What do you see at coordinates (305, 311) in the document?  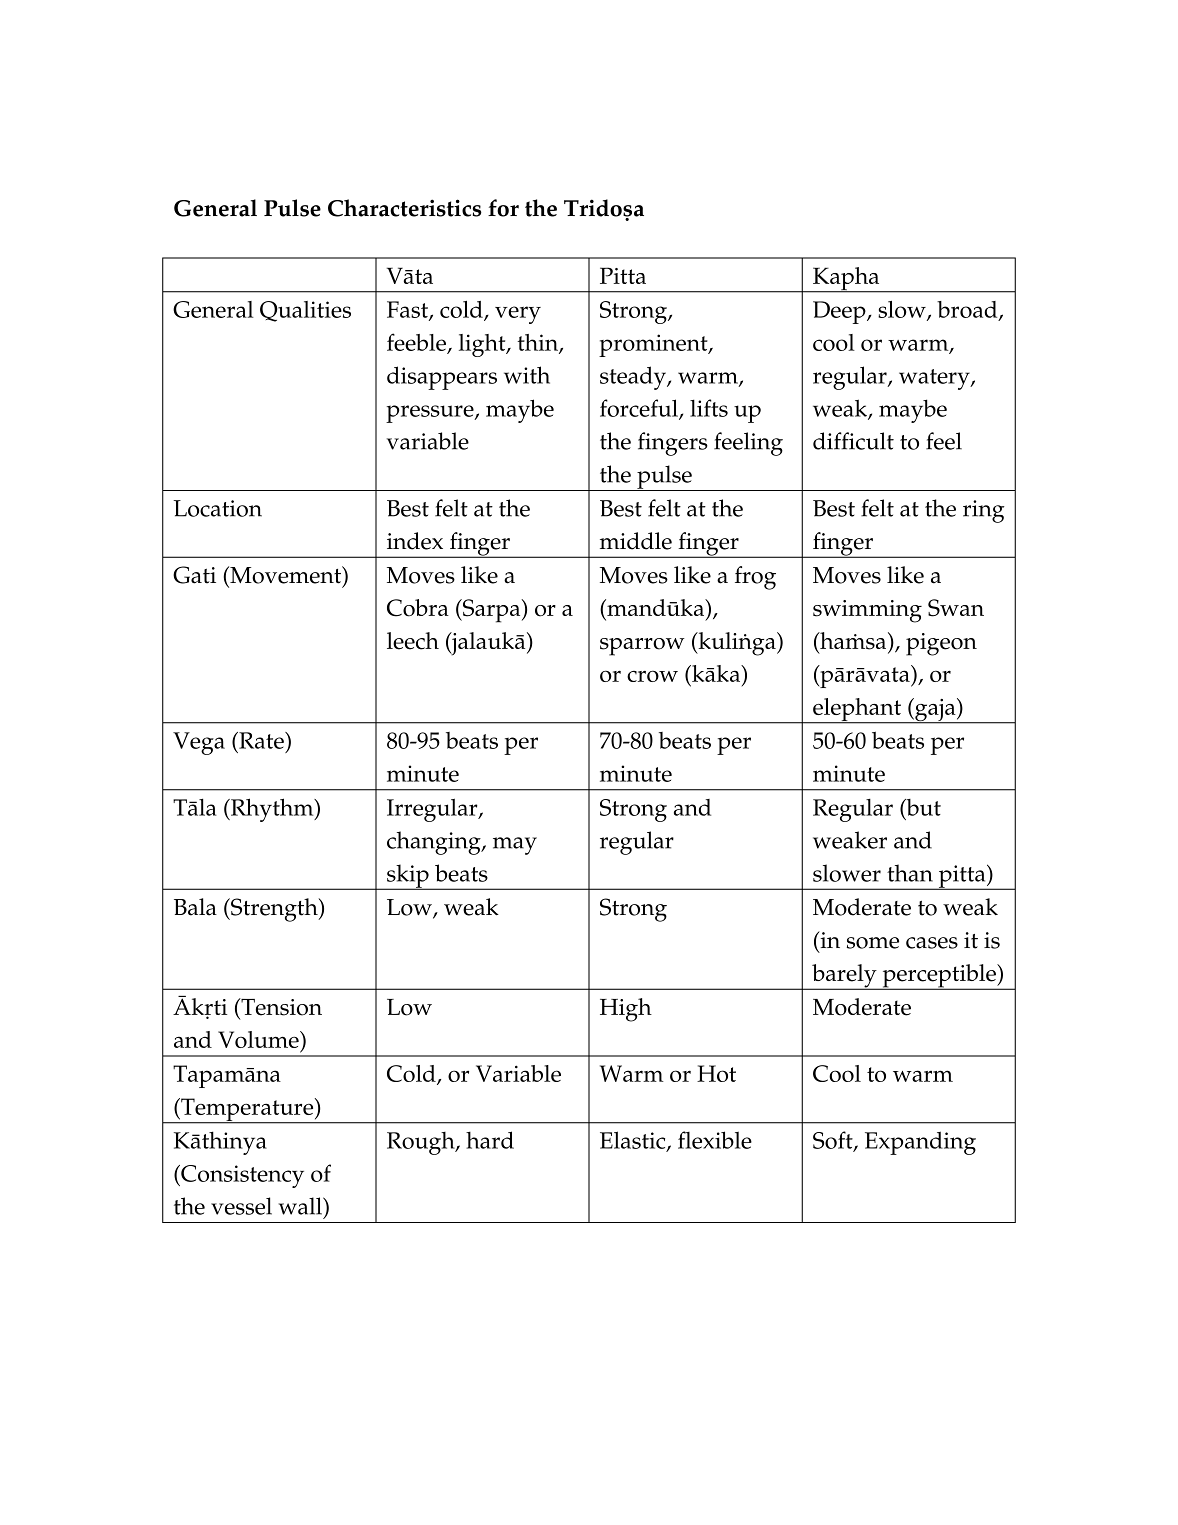 I see `Qualities` at bounding box center [305, 311].
